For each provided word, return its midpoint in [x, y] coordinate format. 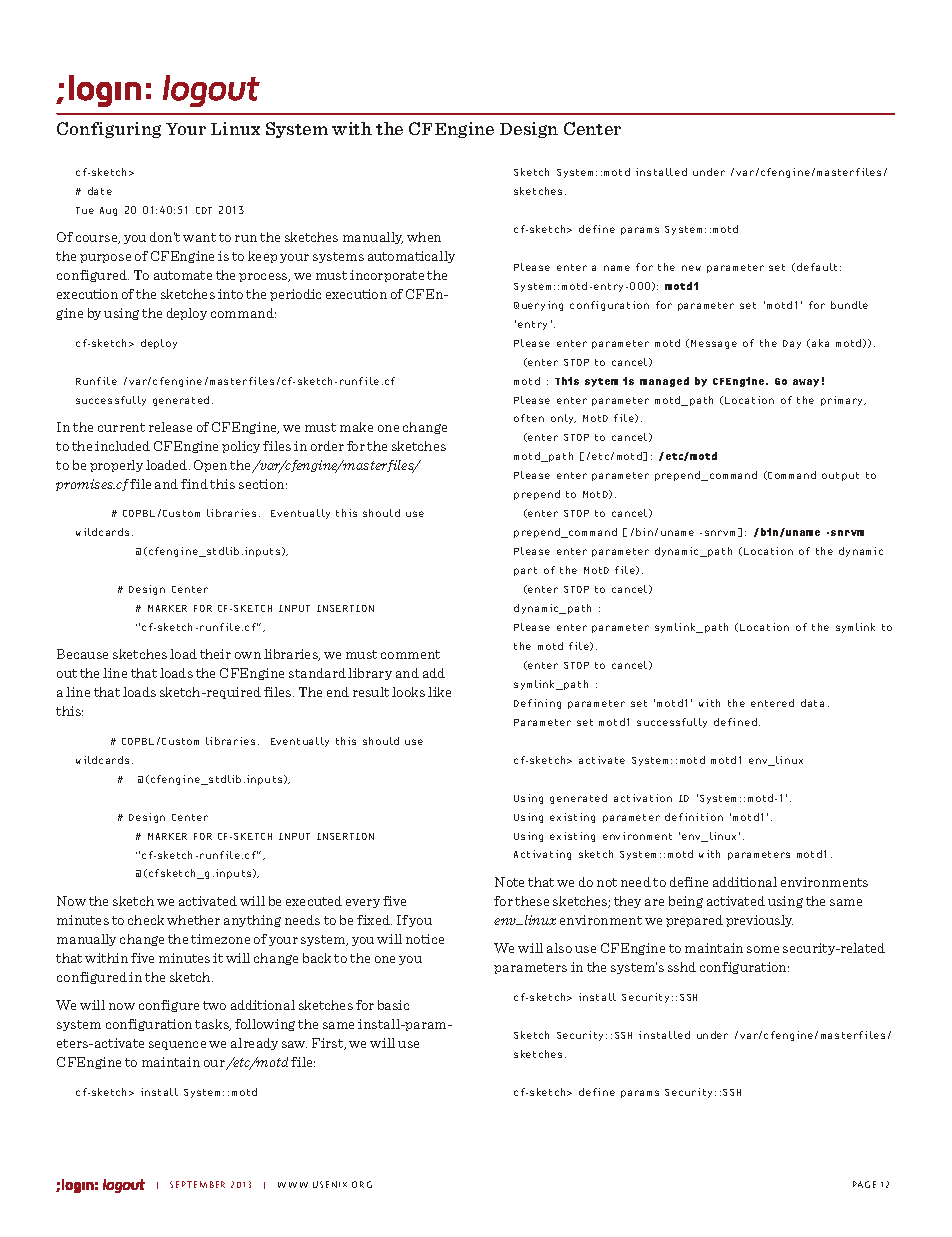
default [817, 267]
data [812, 703]
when [424, 237]
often [529, 418]
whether [193, 920]
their [215, 654]
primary [843, 401]
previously [759, 921]
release [170, 427]
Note [509, 882]
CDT [204, 210]
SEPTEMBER [197, 1184]
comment [410, 654]
